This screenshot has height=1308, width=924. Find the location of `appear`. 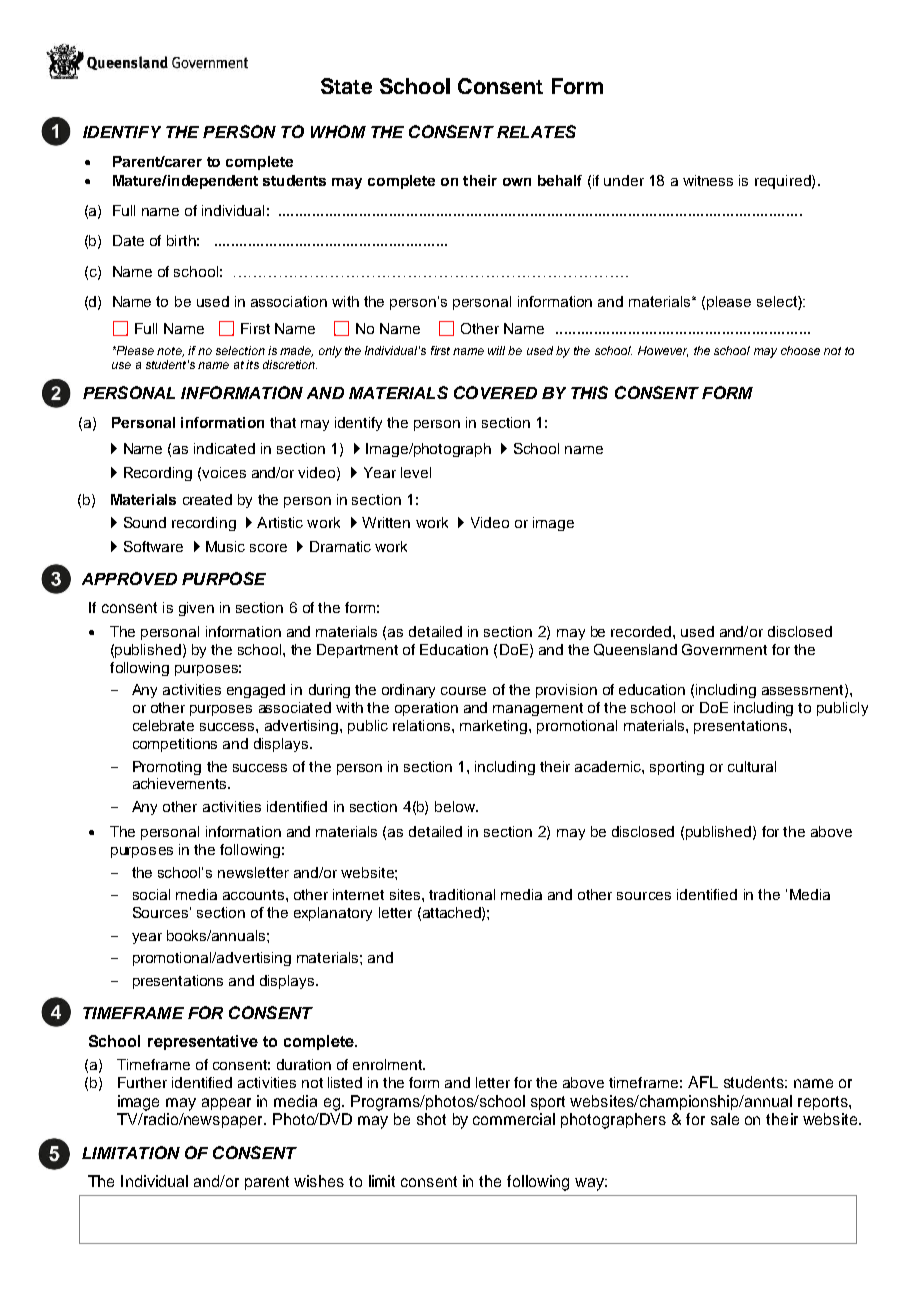

appear is located at coordinates (226, 1104).
